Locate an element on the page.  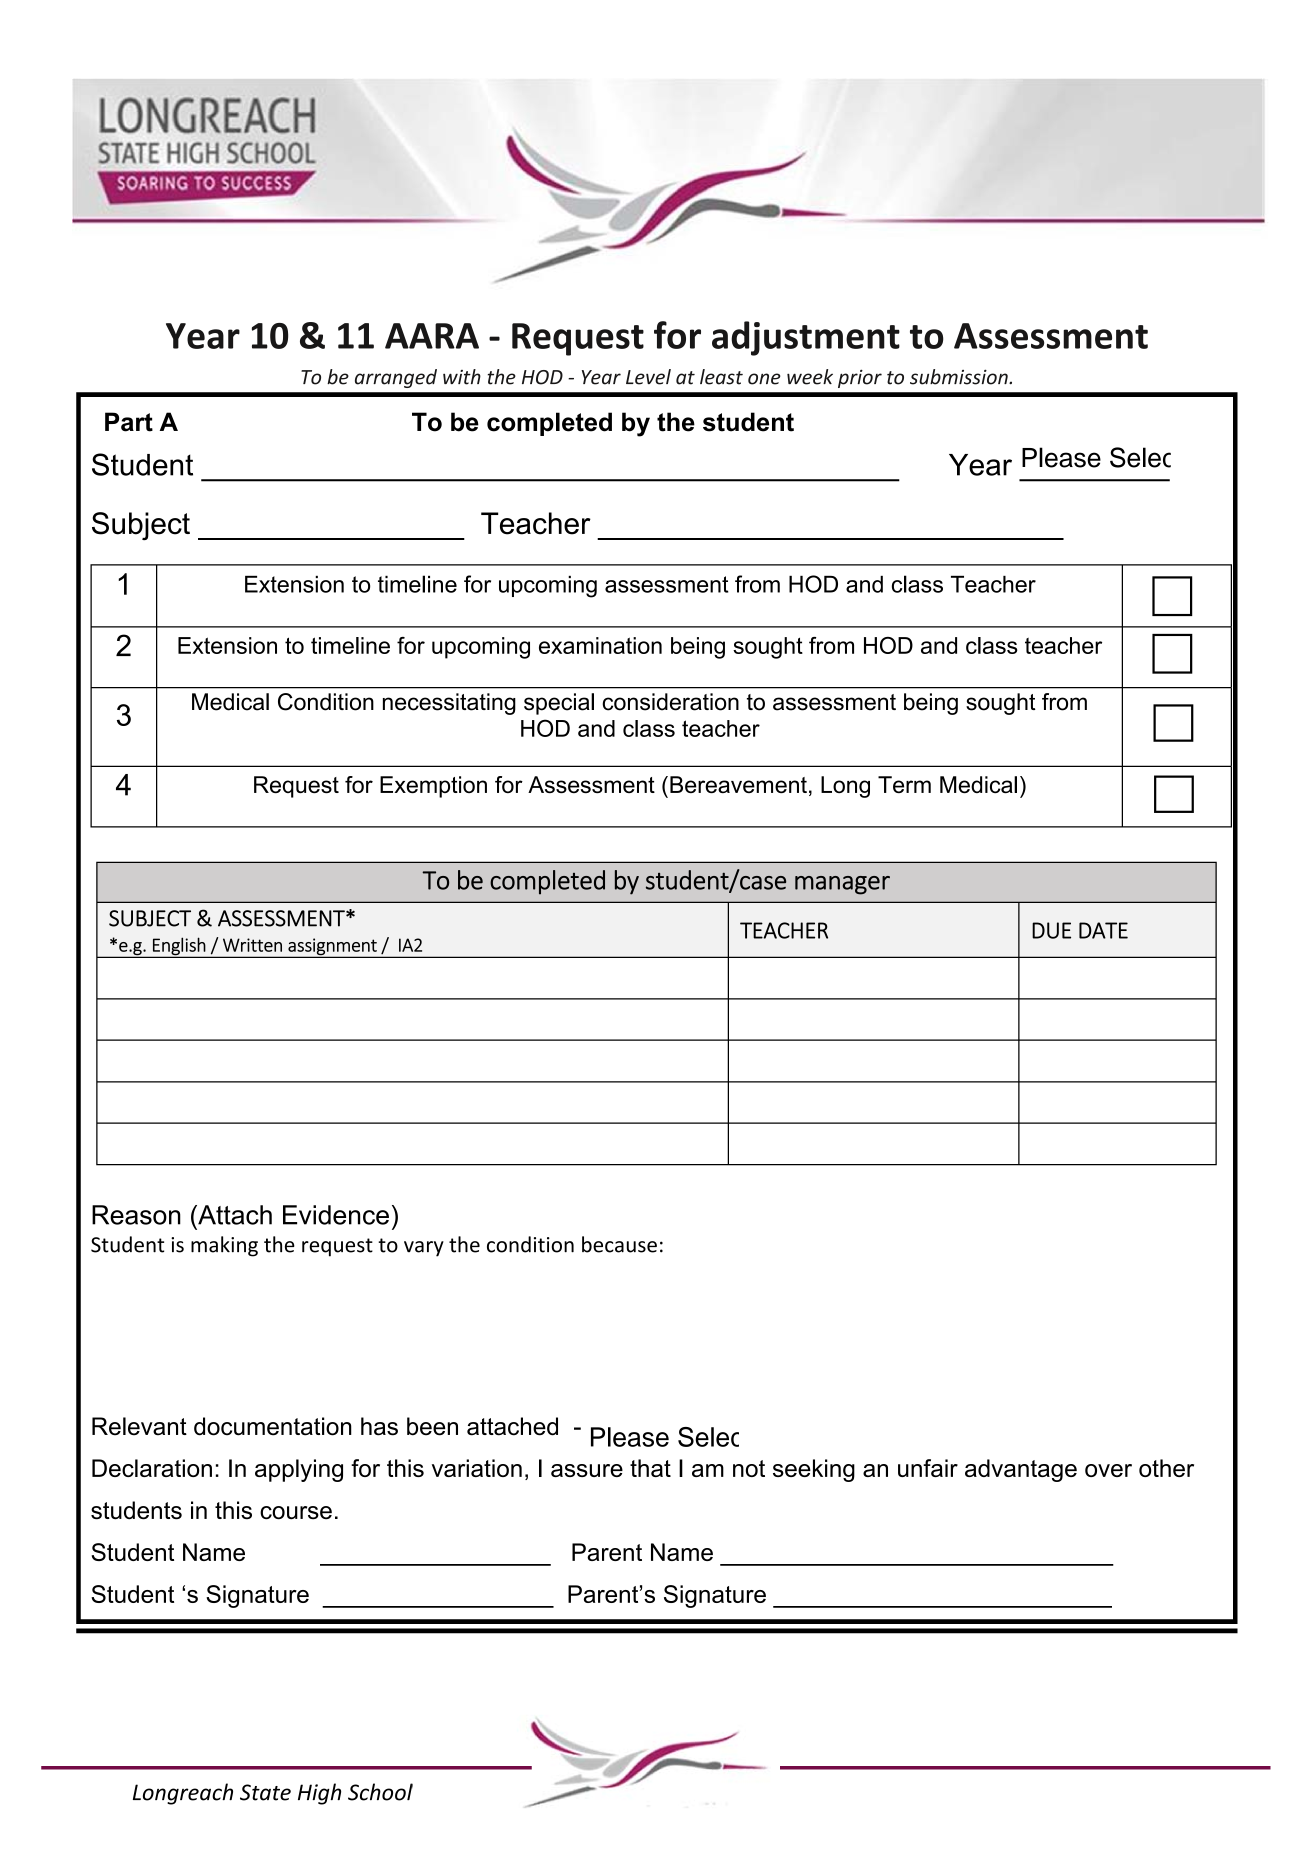
Written is located at coordinates (252, 945).
